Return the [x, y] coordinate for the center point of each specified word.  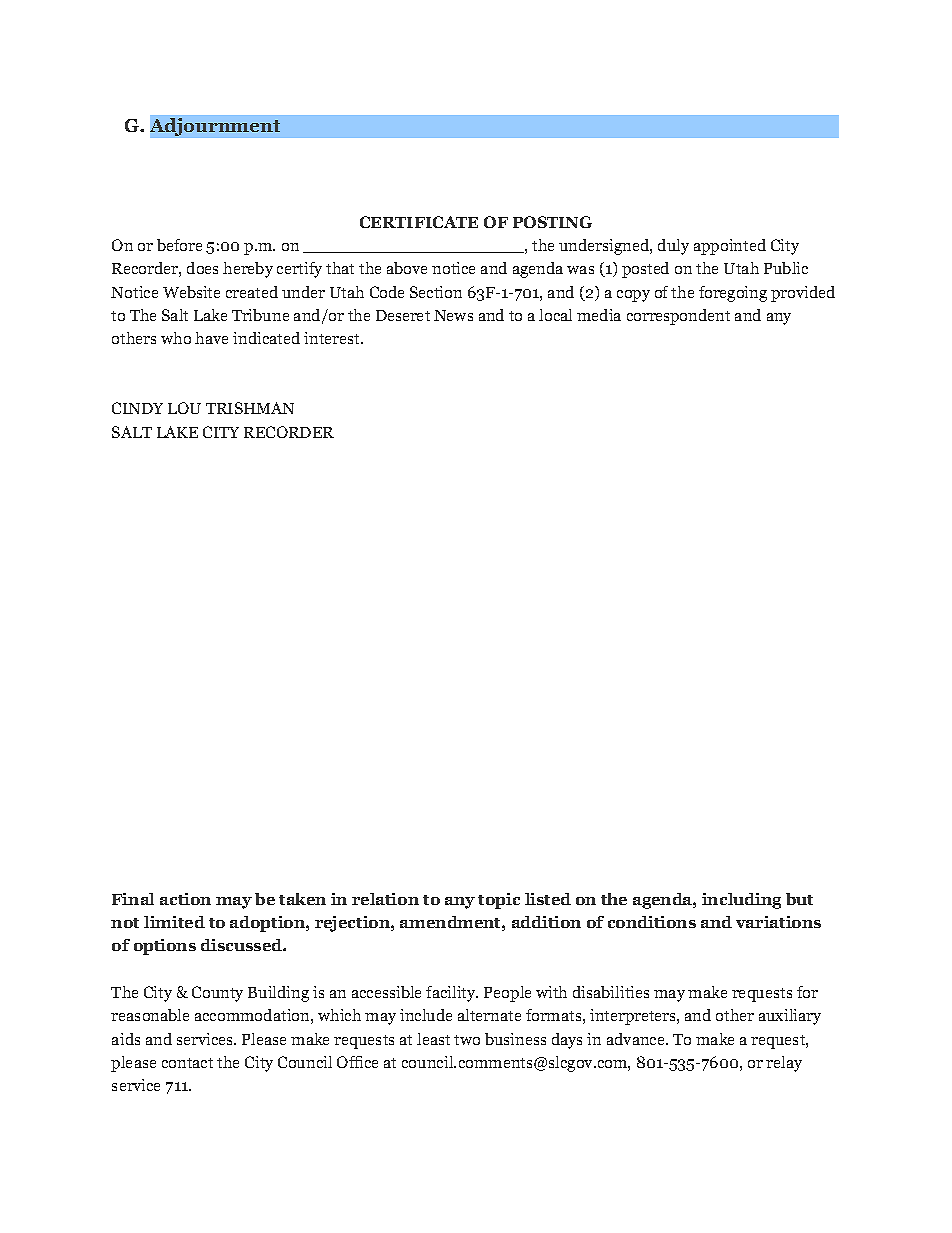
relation [385, 899]
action [185, 899]
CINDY [137, 408]
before [179, 245]
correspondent [678, 317]
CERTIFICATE [419, 222]
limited [174, 922]
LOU [184, 408]
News [453, 315]
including [741, 901]
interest [333, 338]
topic [499, 901]
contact [187, 1063]
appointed [730, 247]
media [599, 315]
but [799, 899]
